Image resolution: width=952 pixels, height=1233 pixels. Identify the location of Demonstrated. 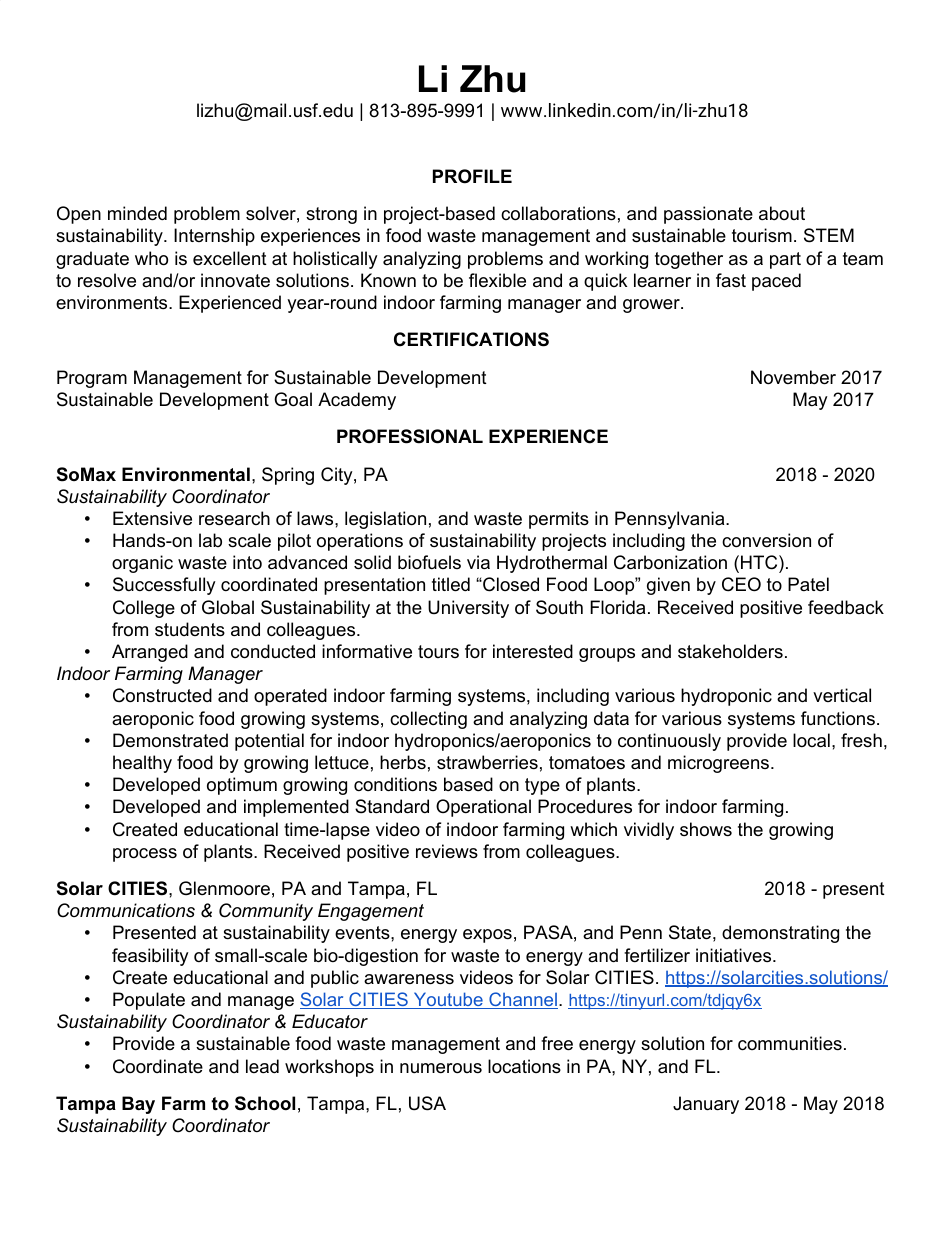
(170, 740).
